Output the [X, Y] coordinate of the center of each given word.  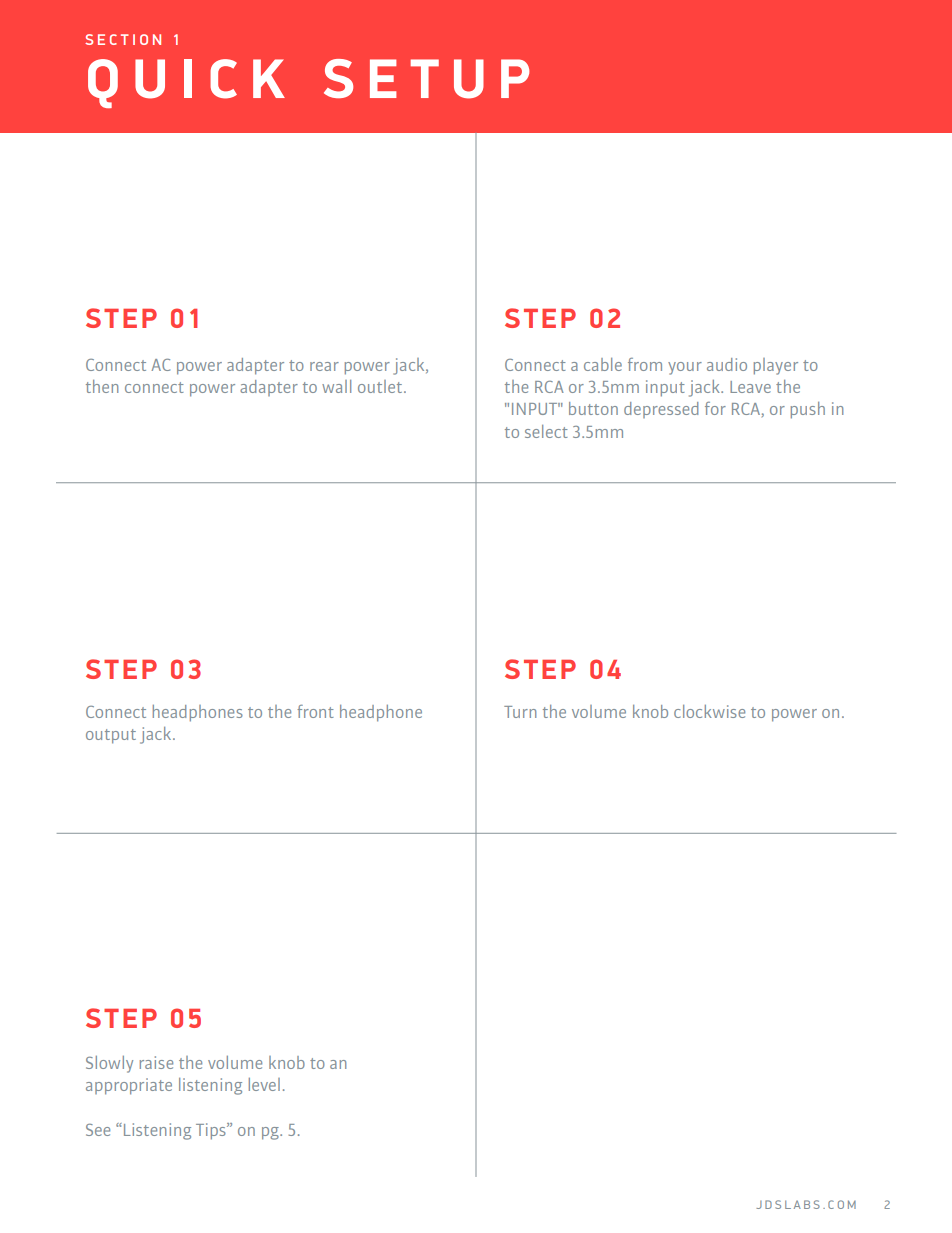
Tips [212, 1131]
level [264, 1084]
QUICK [186, 83]
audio [727, 364]
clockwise [709, 711]
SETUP [427, 79]
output [111, 736]
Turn [520, 712]
